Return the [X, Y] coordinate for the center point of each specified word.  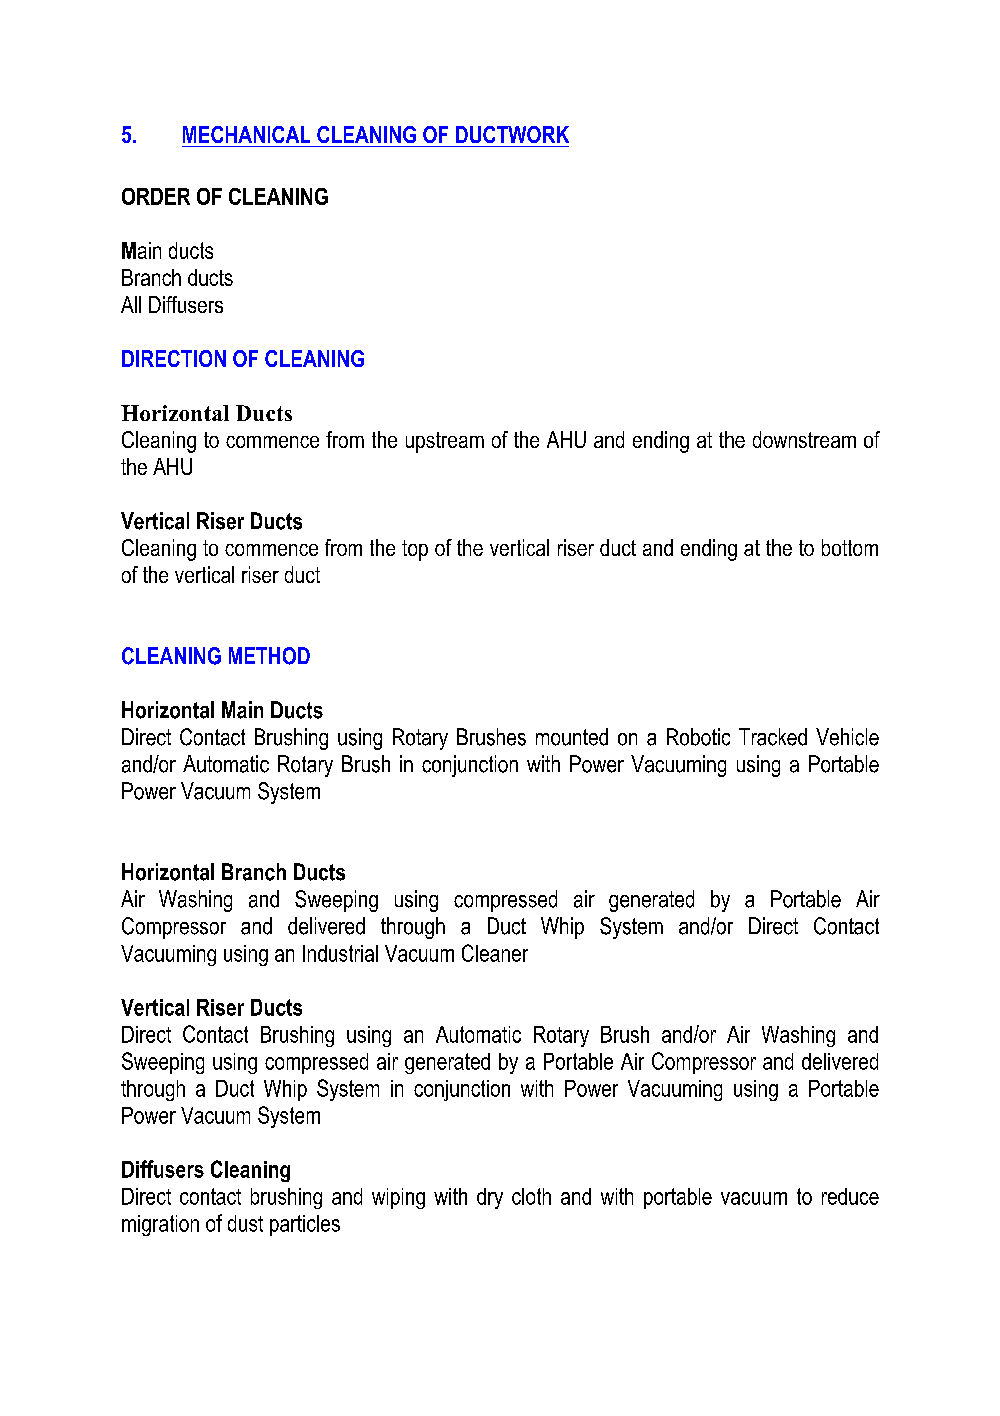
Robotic [698, 737]
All [131, 304]
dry [490, 1198]
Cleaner [495, 953]
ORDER [156, 196]
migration [160, 1225]
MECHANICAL [246, 134]
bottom [850, 547]
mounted [572, 737]
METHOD [269, 656]
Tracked [773, 737]
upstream [445, 442]
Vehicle [847, 737]
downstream [804, 439]
